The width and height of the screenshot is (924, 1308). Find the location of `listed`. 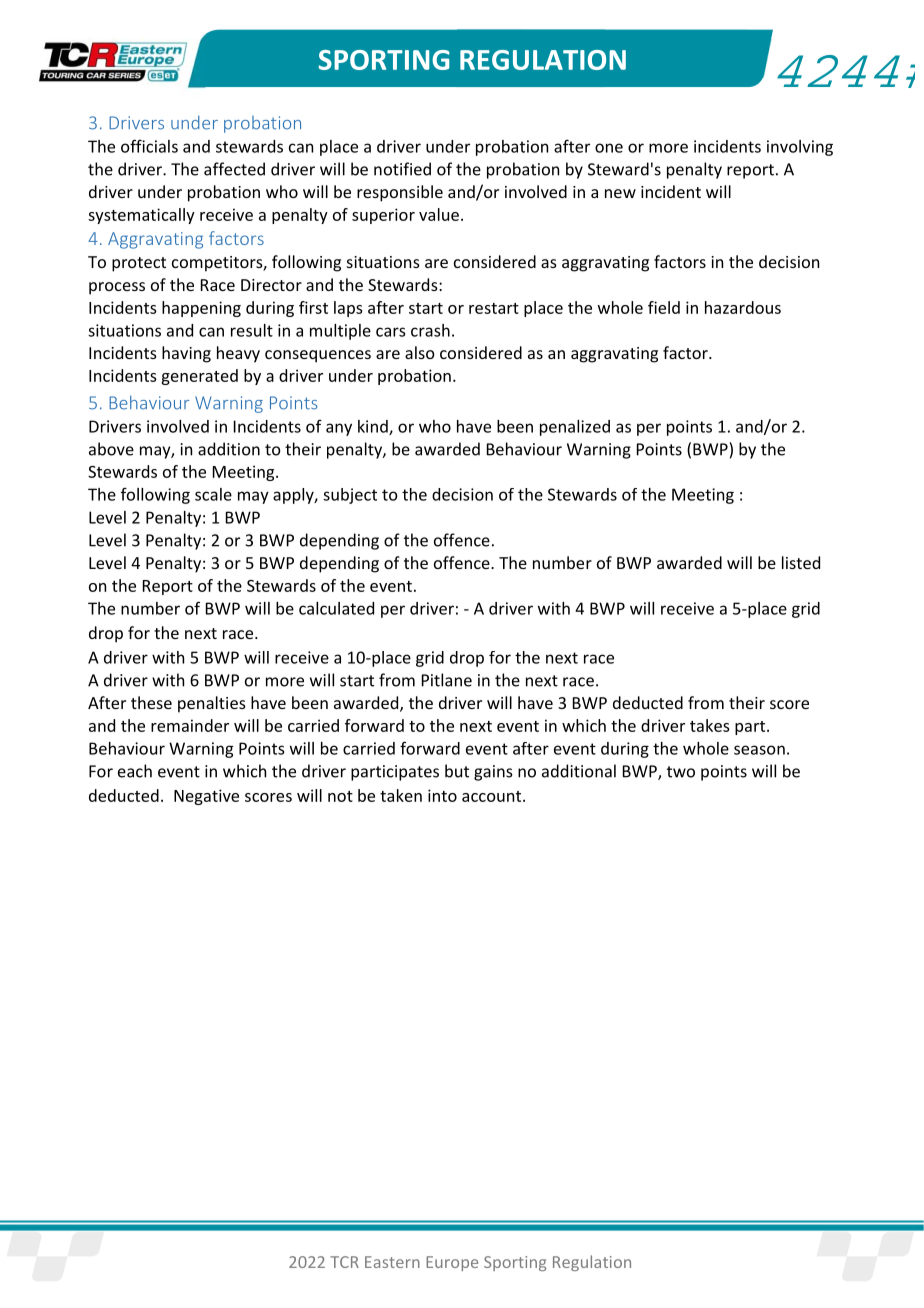

listed is located at coordinates (801, 562).
